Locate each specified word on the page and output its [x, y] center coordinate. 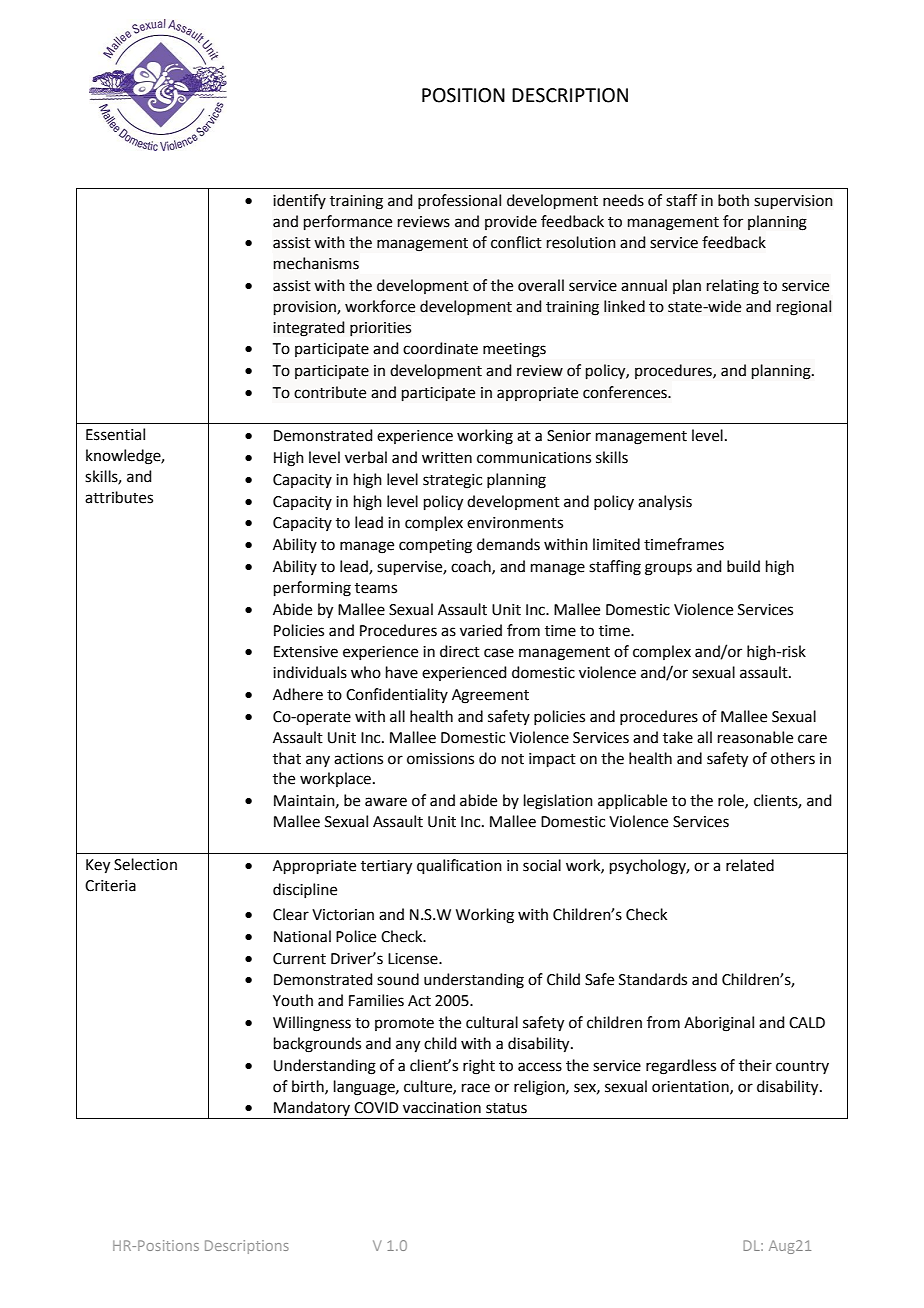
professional [459, 201]
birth [309, 1087]
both [733, 200]
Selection [145, 864]
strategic [452, 481]
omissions [440, 759]
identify [299, 201]
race [476, 1088]
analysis [665, 502]
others [793, 758]
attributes [119, 497]
